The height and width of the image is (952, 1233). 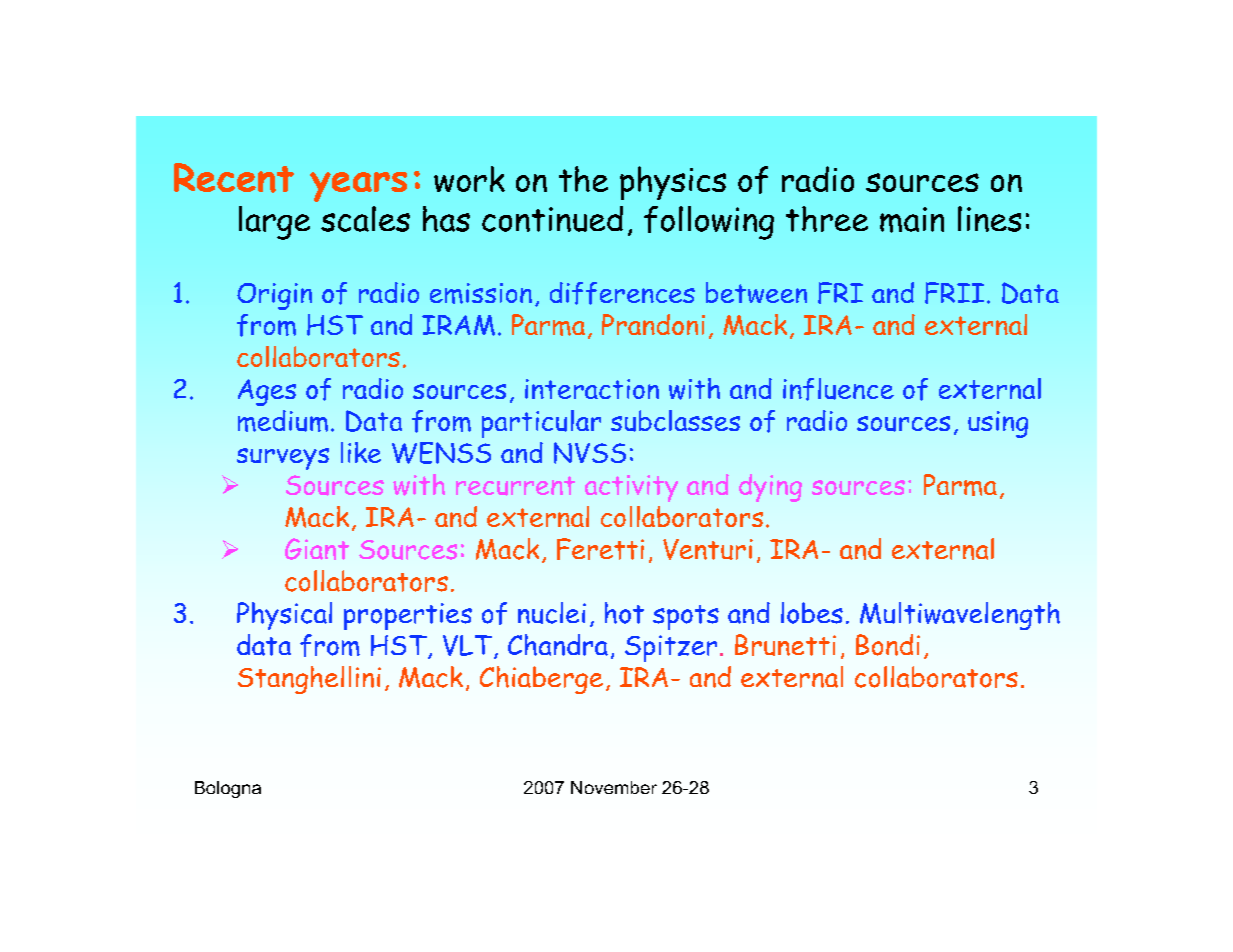 What do you see at coordinates (614, 787) in the image?
I see `November` at bounding box center [614, 787].
